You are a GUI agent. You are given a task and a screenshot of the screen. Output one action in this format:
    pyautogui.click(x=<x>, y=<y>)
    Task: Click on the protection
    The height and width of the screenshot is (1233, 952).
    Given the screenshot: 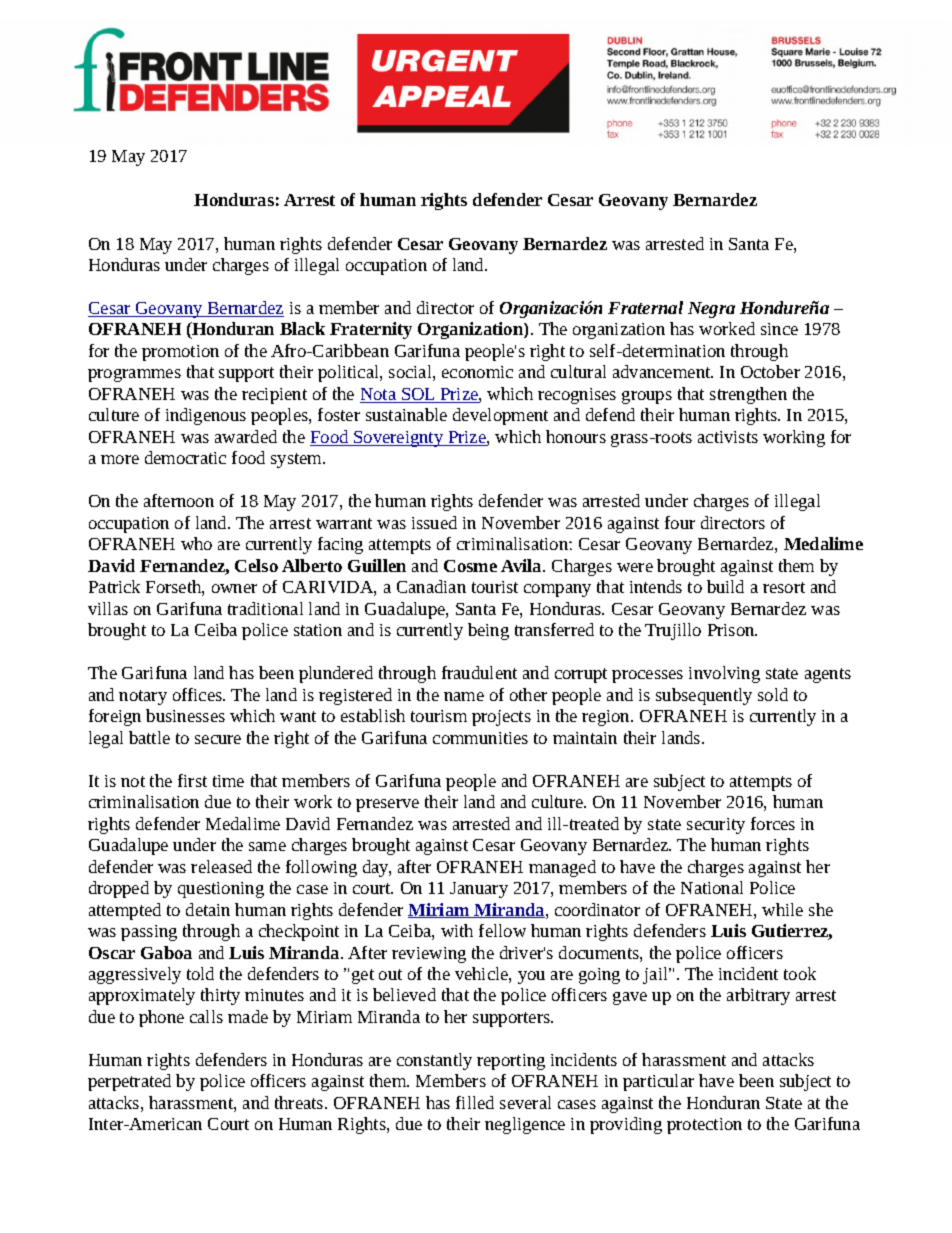 What is the action you would take?
    pyautogui.click(x=704, y=1126)
